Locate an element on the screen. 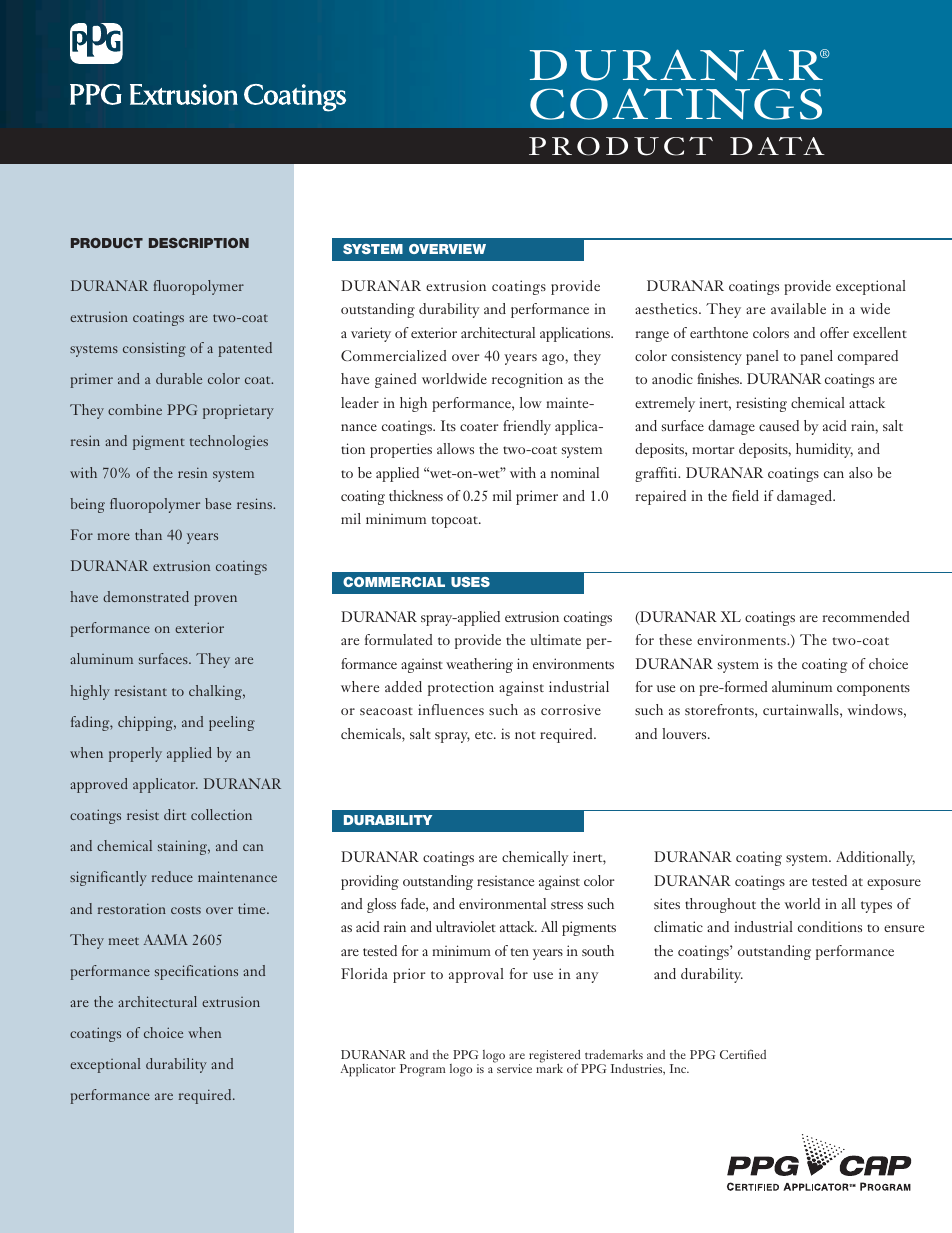  not is located at coordinates (525, 735).
